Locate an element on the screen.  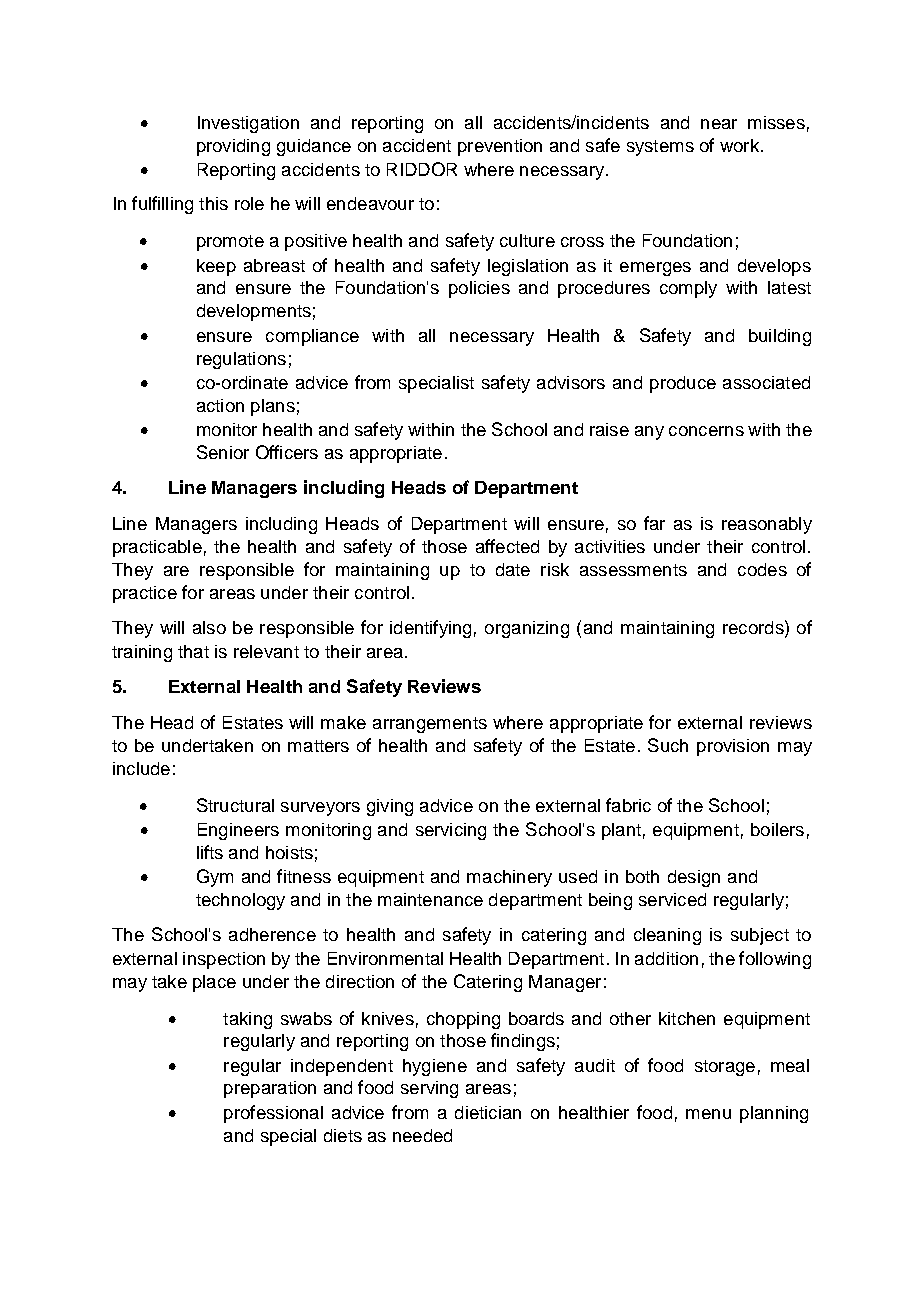
preparation is located at coordinates (270, 1089).
